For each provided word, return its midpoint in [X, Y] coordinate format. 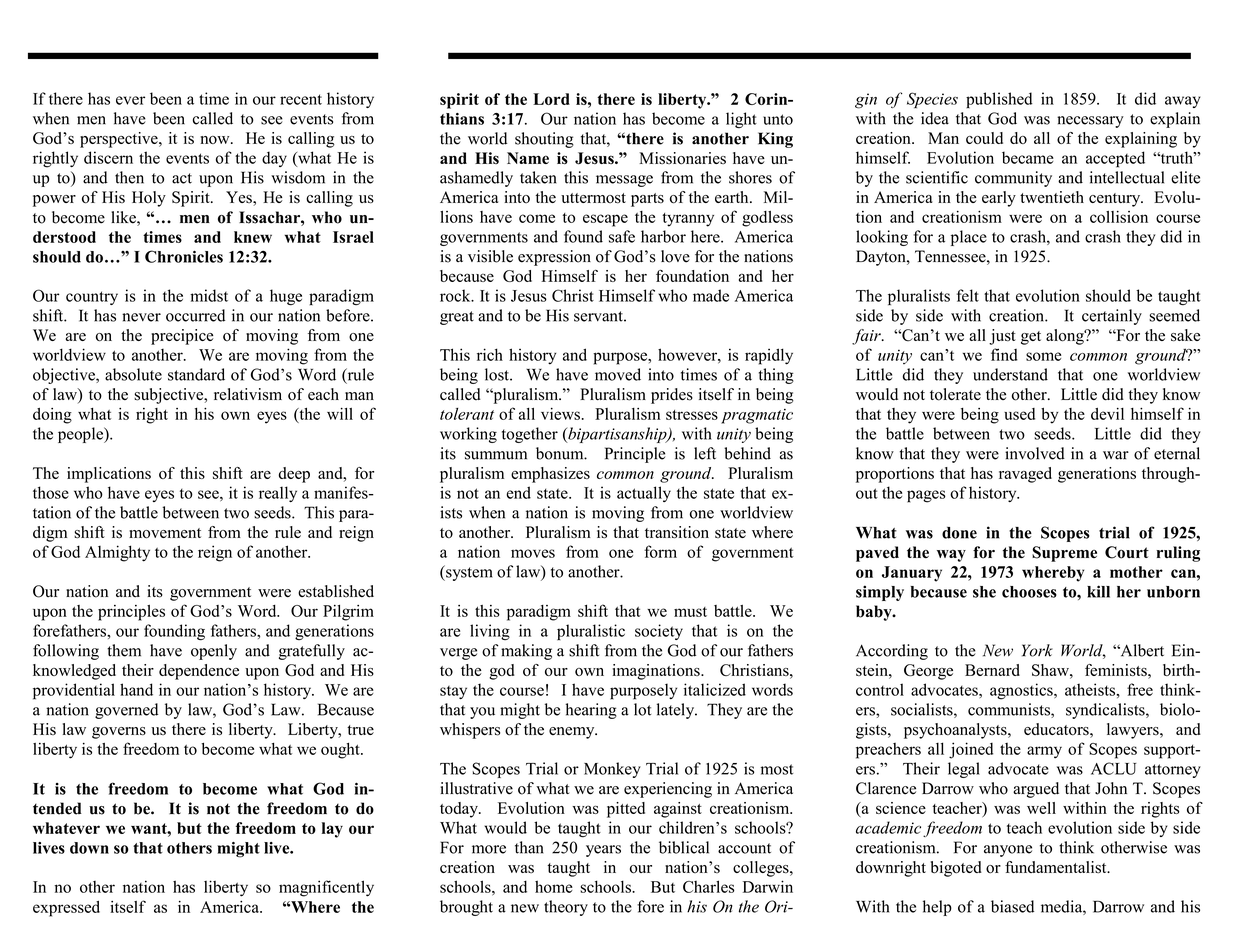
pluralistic [591, 632]
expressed [66, 909]
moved [618, 374]
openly [214, 652]
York [1037, 650]
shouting [544, 140]
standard [196, 374]
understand [1010, 374]
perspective [120, 140]
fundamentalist [1057, 867]
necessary [1090, 122]
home [554, 886]
